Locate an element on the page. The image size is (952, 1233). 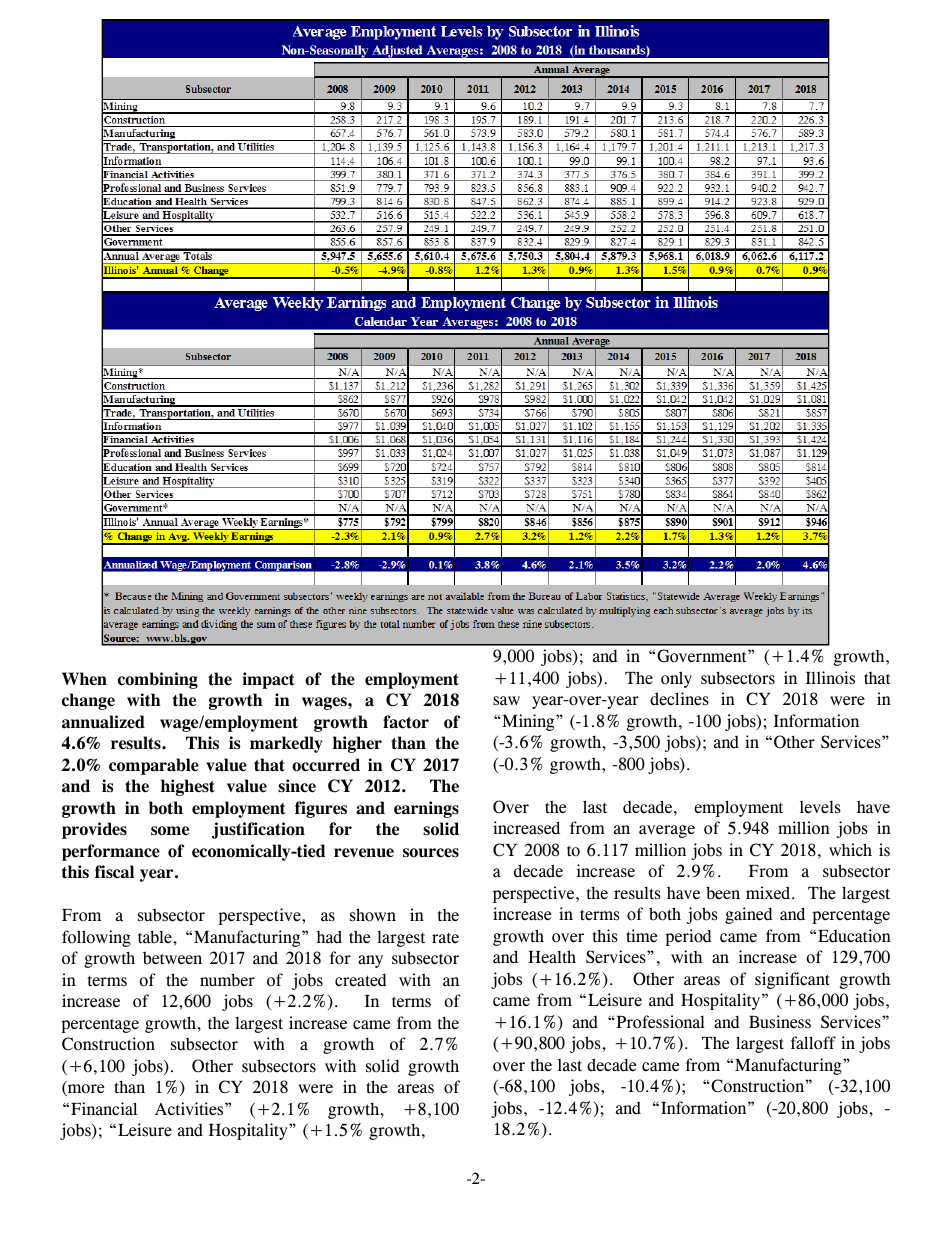
saw is located at coordinates (506, 701).
